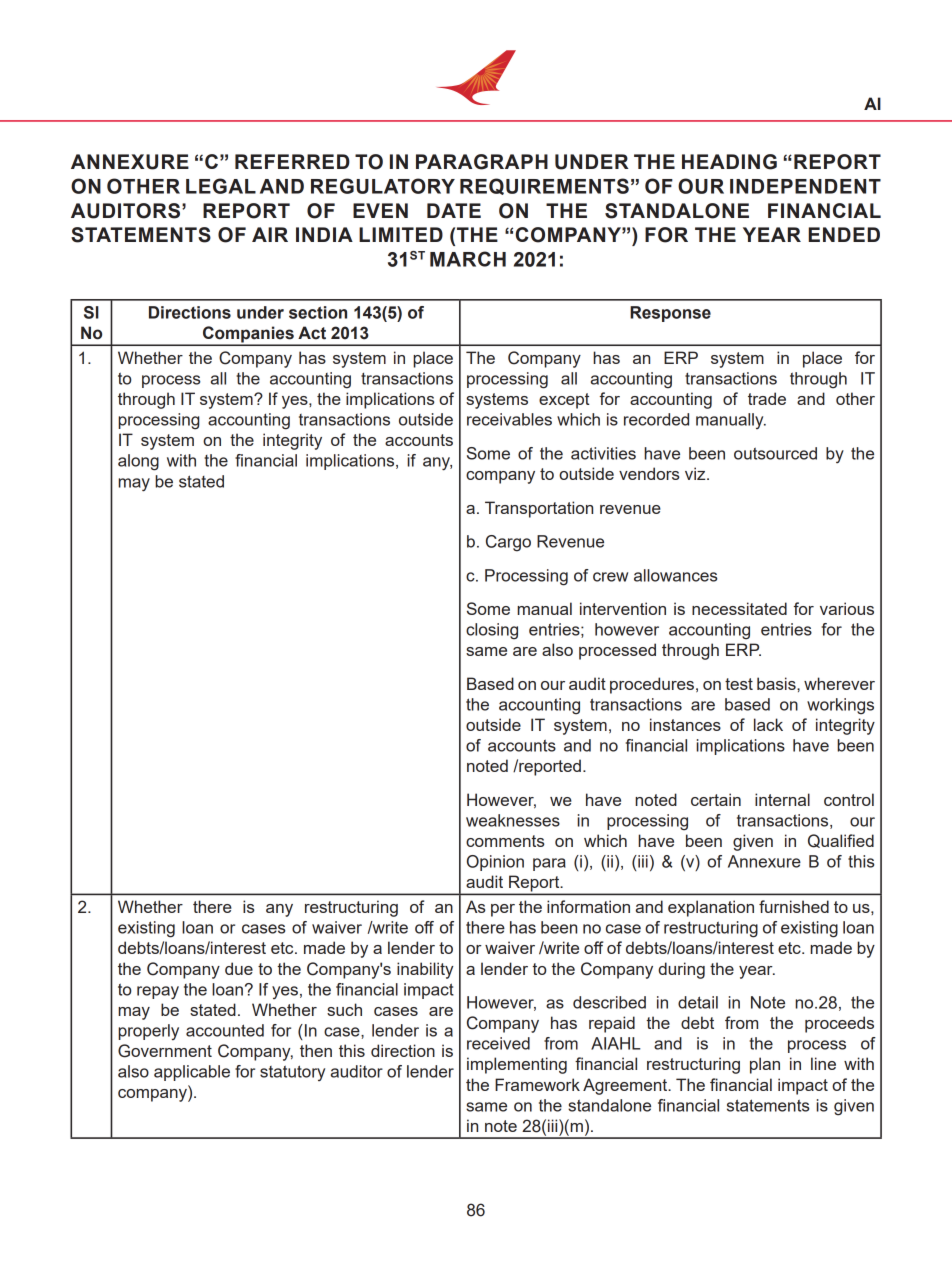 The image size is (952, 1261). I want to click on necessitated, so click(739, 608).
